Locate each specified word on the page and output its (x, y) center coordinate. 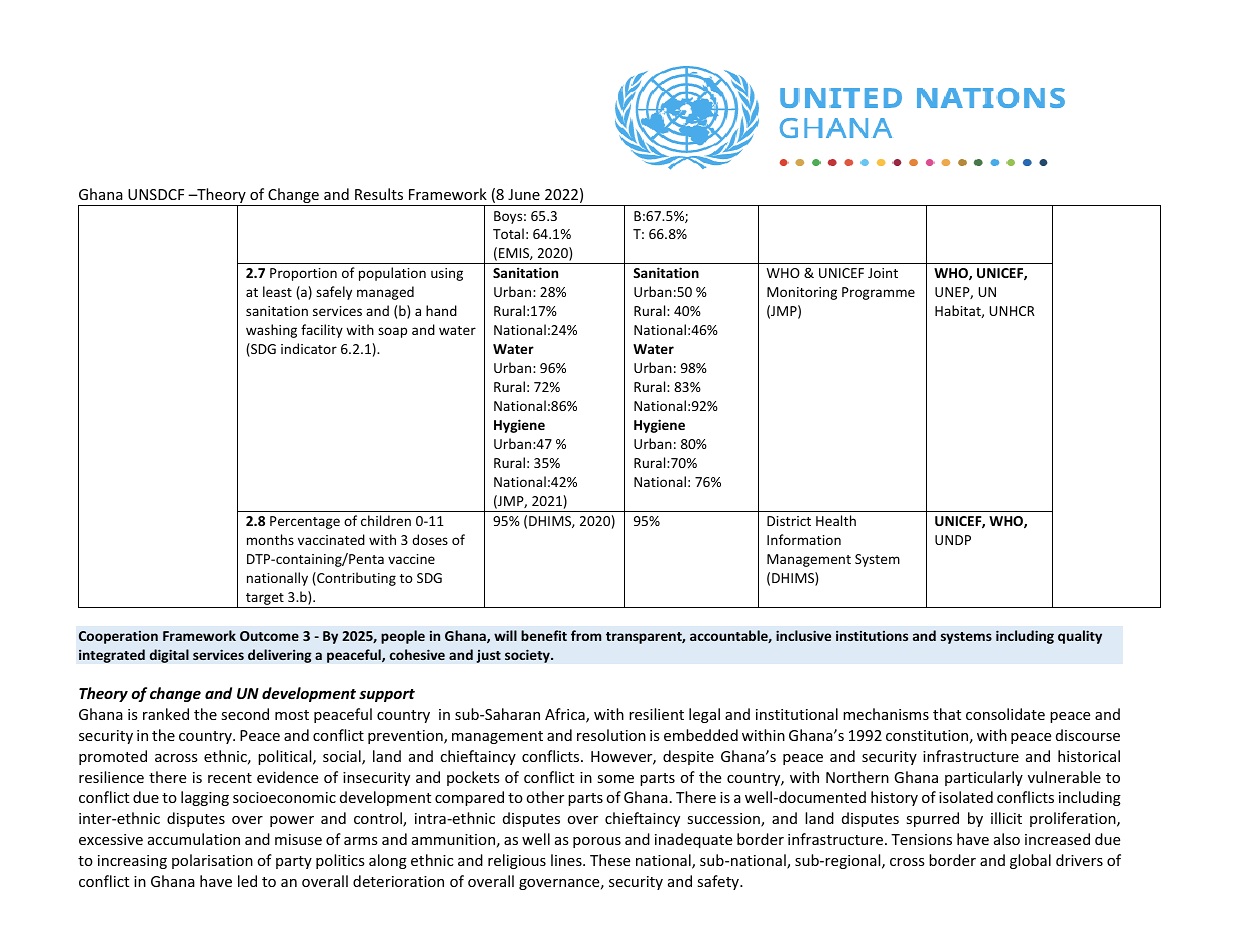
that (947, 714)
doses (430, 539)
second (245, 714)
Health (836, 520)
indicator (309, 348)
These (610, 860)
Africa (566, 715)
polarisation (212, 861)
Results (379, 194)
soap (392, 332)
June (524, 194)
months (270, 539)
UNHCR (1012, 311)
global (1030, 861)
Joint (883, 273)
